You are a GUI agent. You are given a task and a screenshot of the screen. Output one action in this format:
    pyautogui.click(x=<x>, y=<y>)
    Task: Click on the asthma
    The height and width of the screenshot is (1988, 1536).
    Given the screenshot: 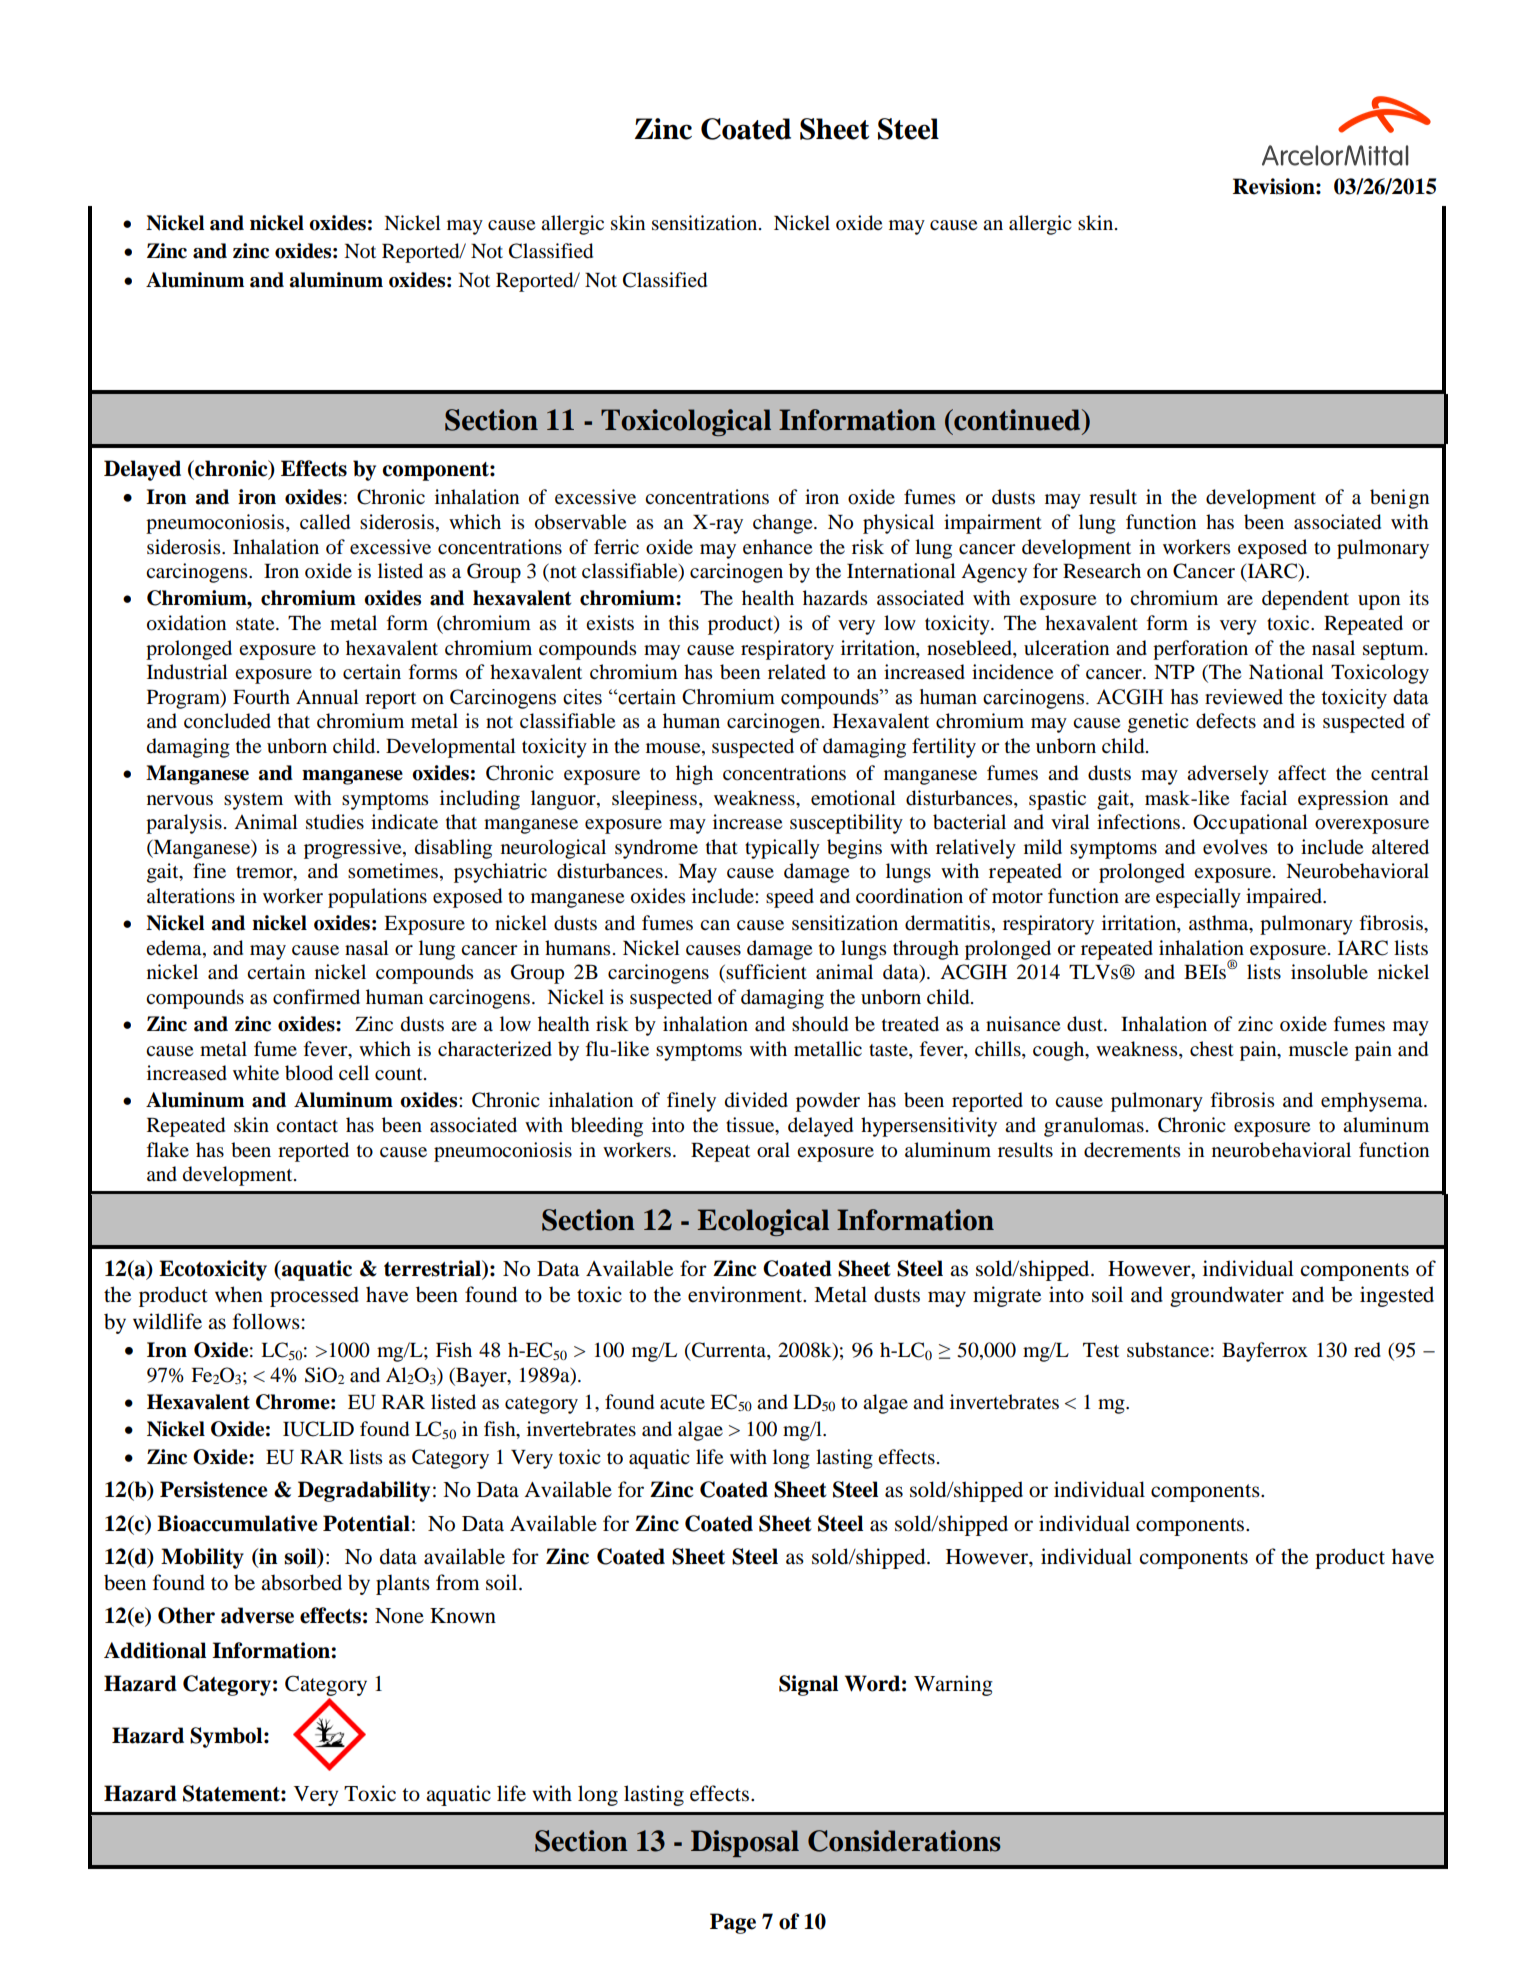 What is the action you would take?
    pyautogui.click(x=1220, y=924)
